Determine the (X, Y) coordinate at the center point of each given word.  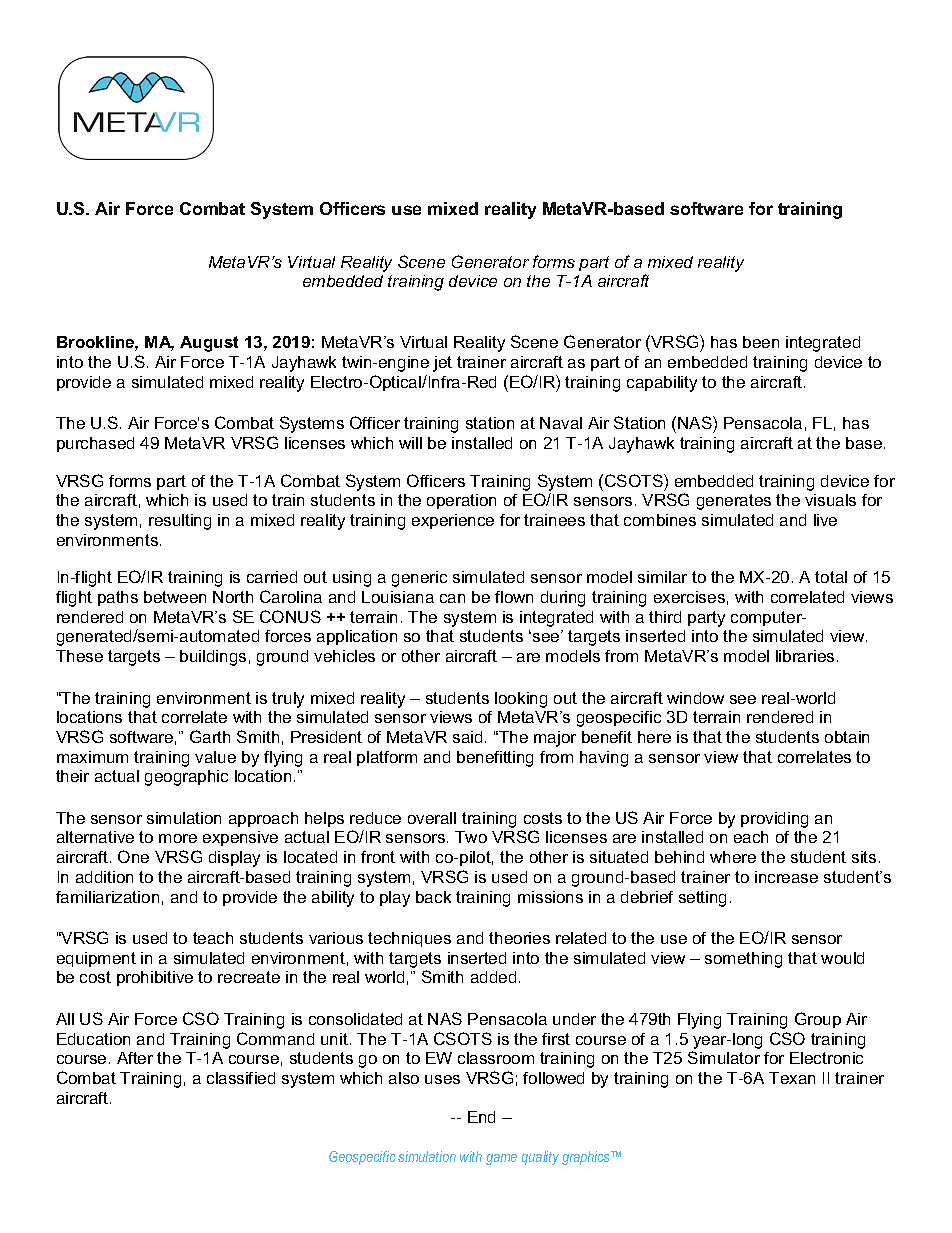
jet (442, 364)
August (209, 344)
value (215, 757)
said (467, 737)
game (501, 1159)
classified (241, 1078)
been (761, 342)
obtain (847, 737)
